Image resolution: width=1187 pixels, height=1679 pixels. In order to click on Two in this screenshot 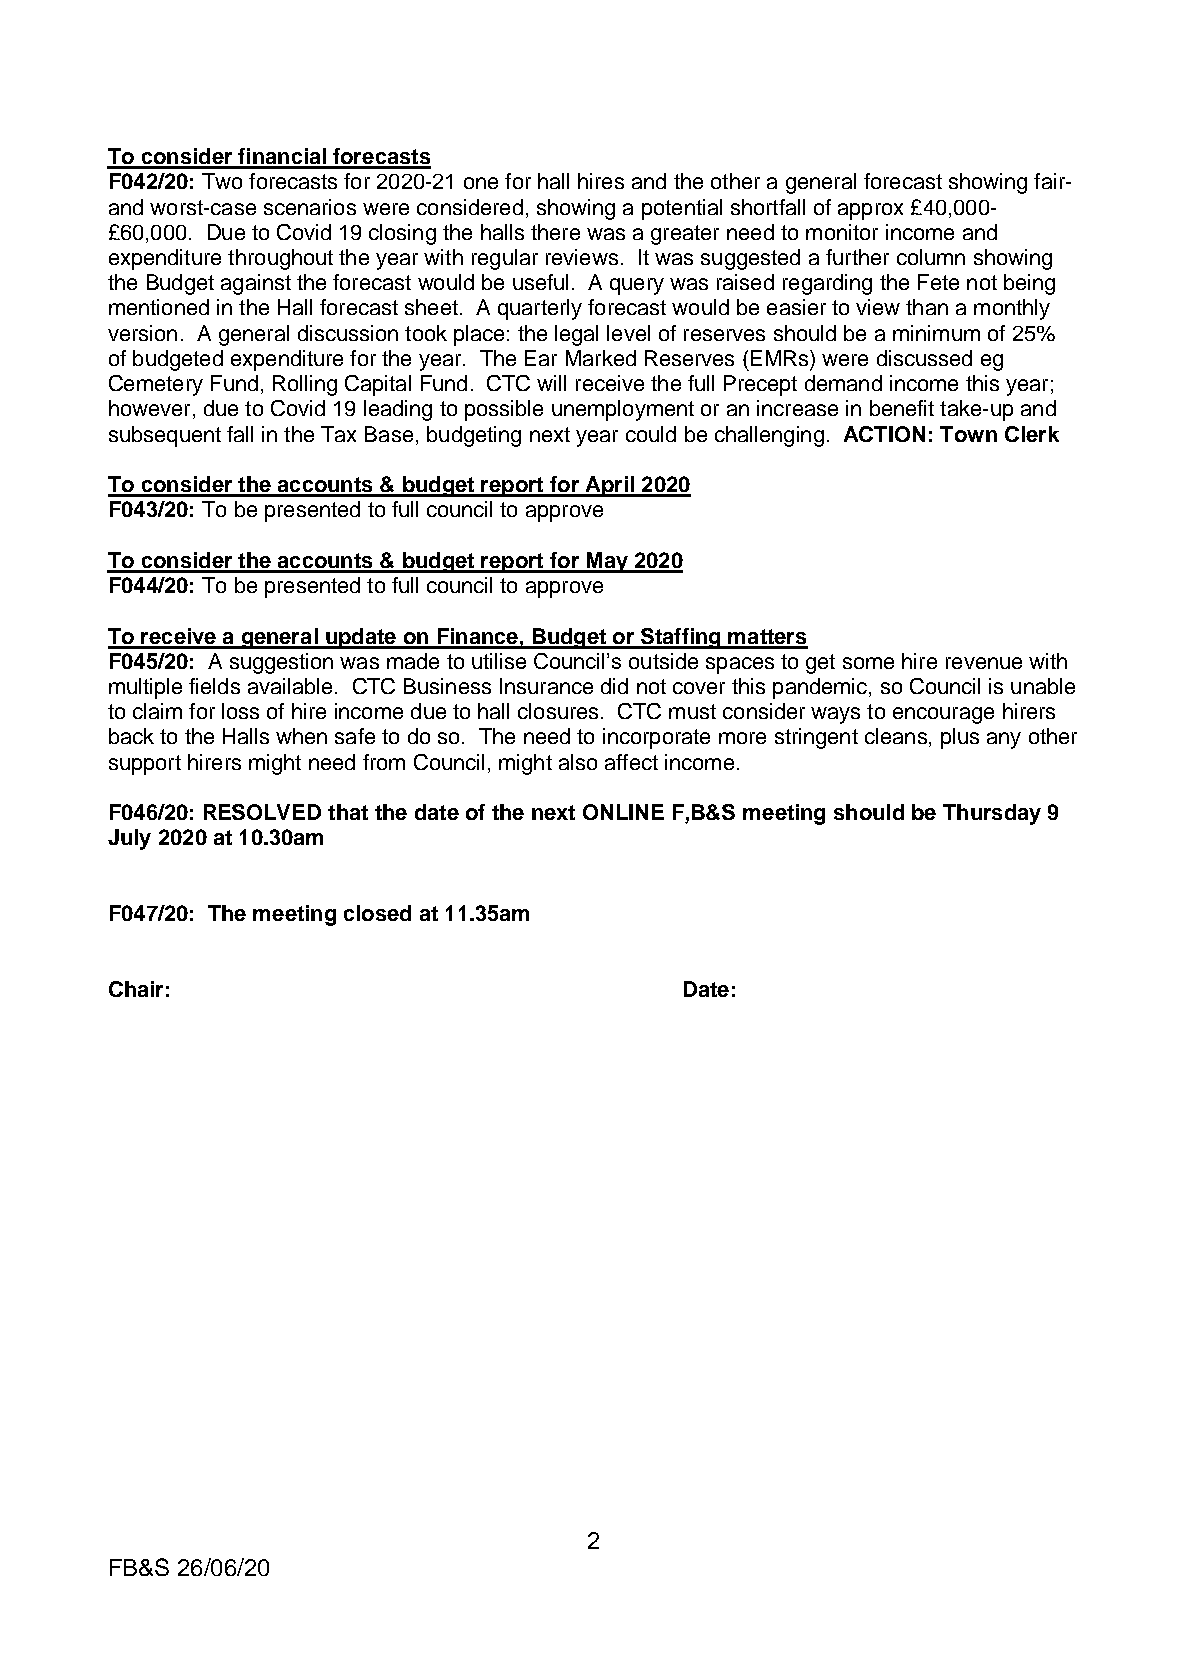, I will do `click(222, 181)`.
